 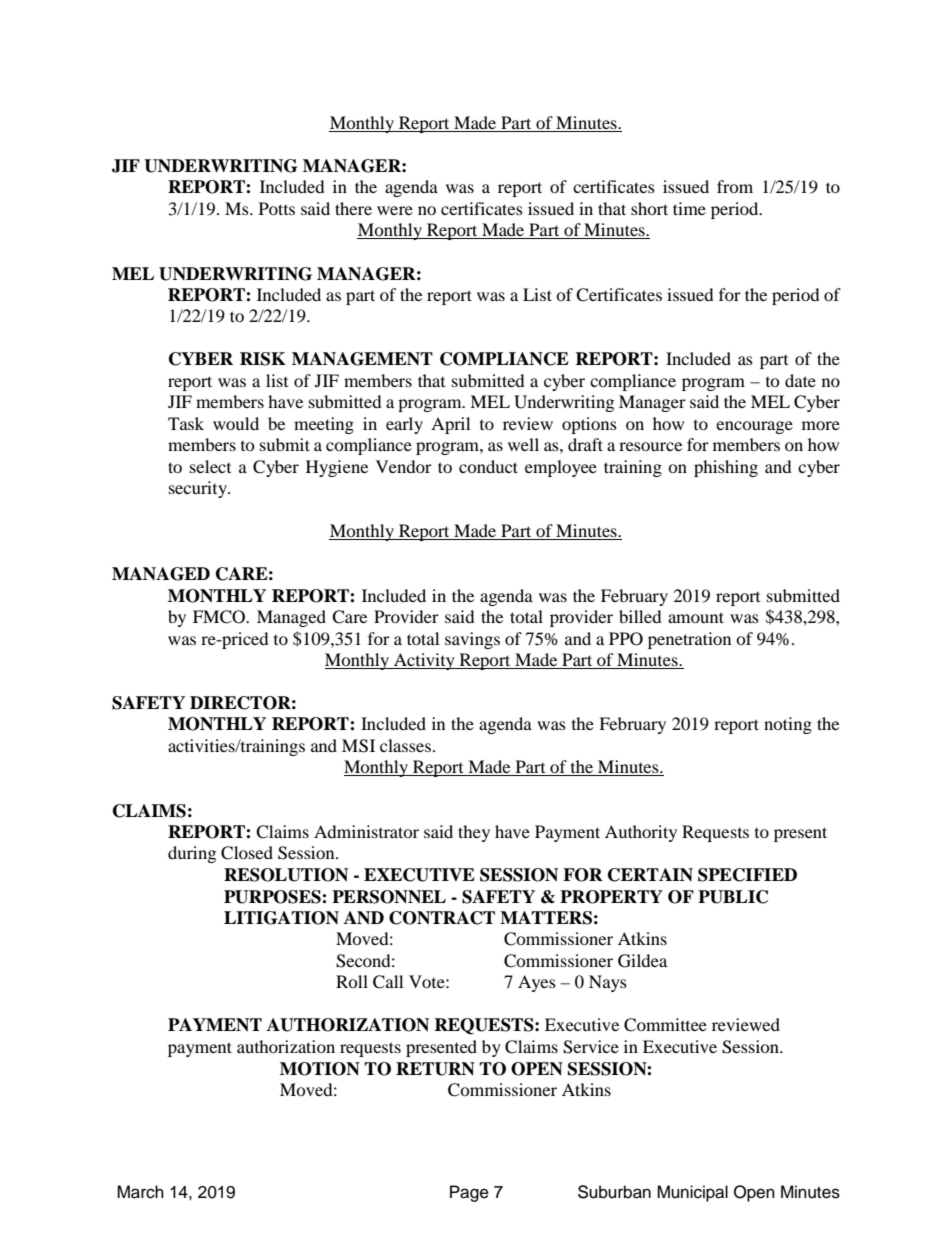 What do you see at coordinates (395, 210) in the screenshot?
I see `were` at bounding box center [395, 210].
